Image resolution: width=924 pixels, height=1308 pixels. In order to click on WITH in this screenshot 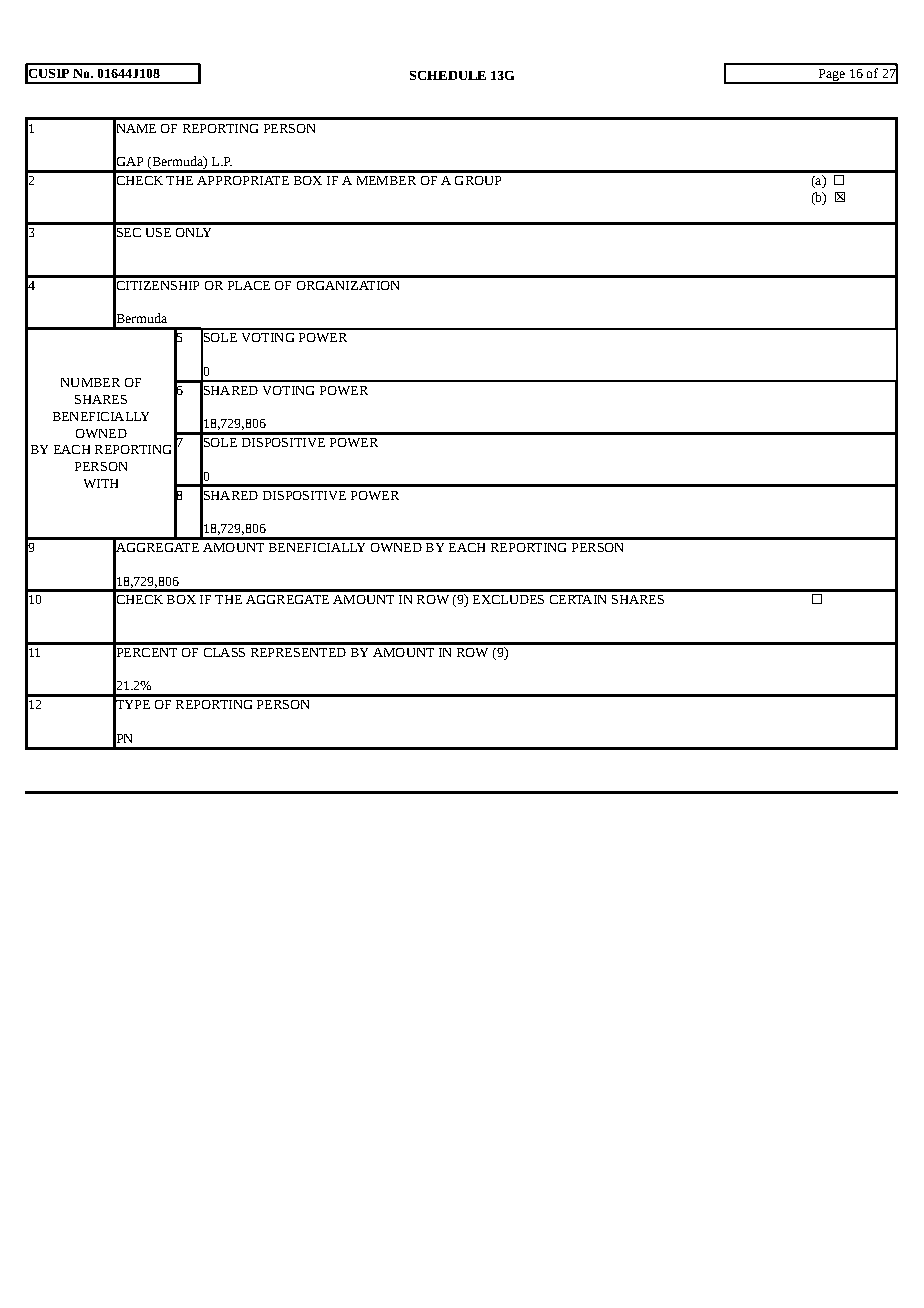, I will do `click(101, 483)`.
